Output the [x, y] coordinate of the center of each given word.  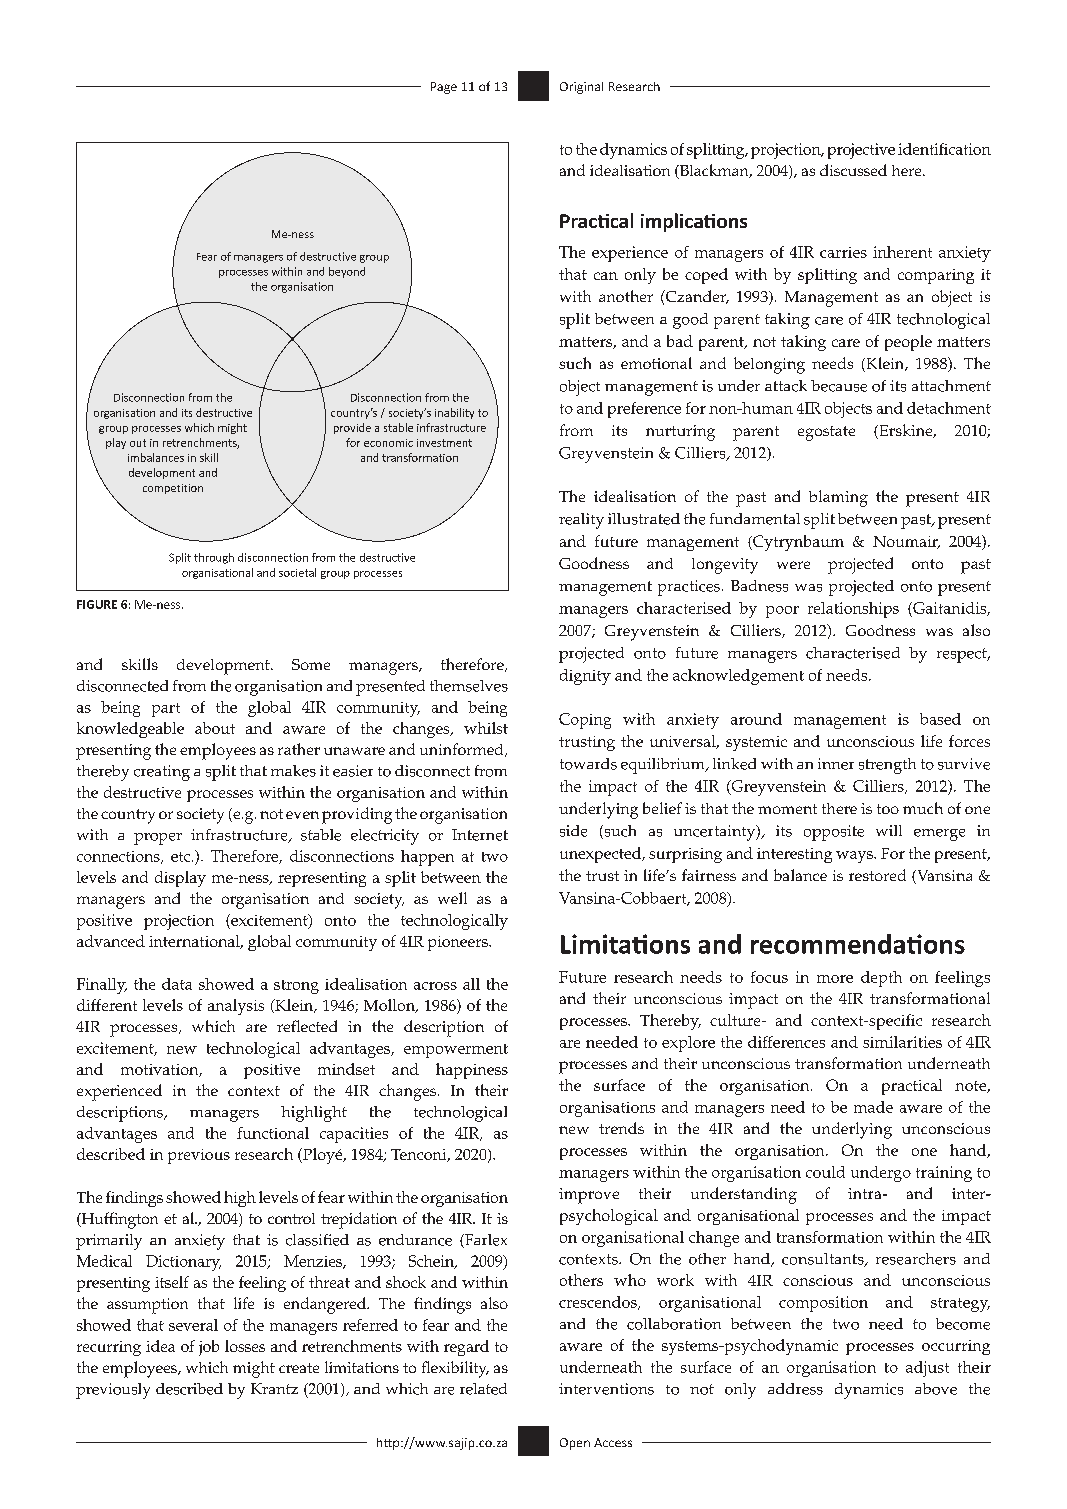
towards [588, 764]
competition [173, 489]
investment [444, 443]
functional [273, 1133]
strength [887, 766]
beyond [347, 272]
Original [581, 88]
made [873, 1107]
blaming [838, 498]
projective [861, 151]
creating [162, 773]
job [209, 1348]
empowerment [456, 1051]
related [483, 1389]
